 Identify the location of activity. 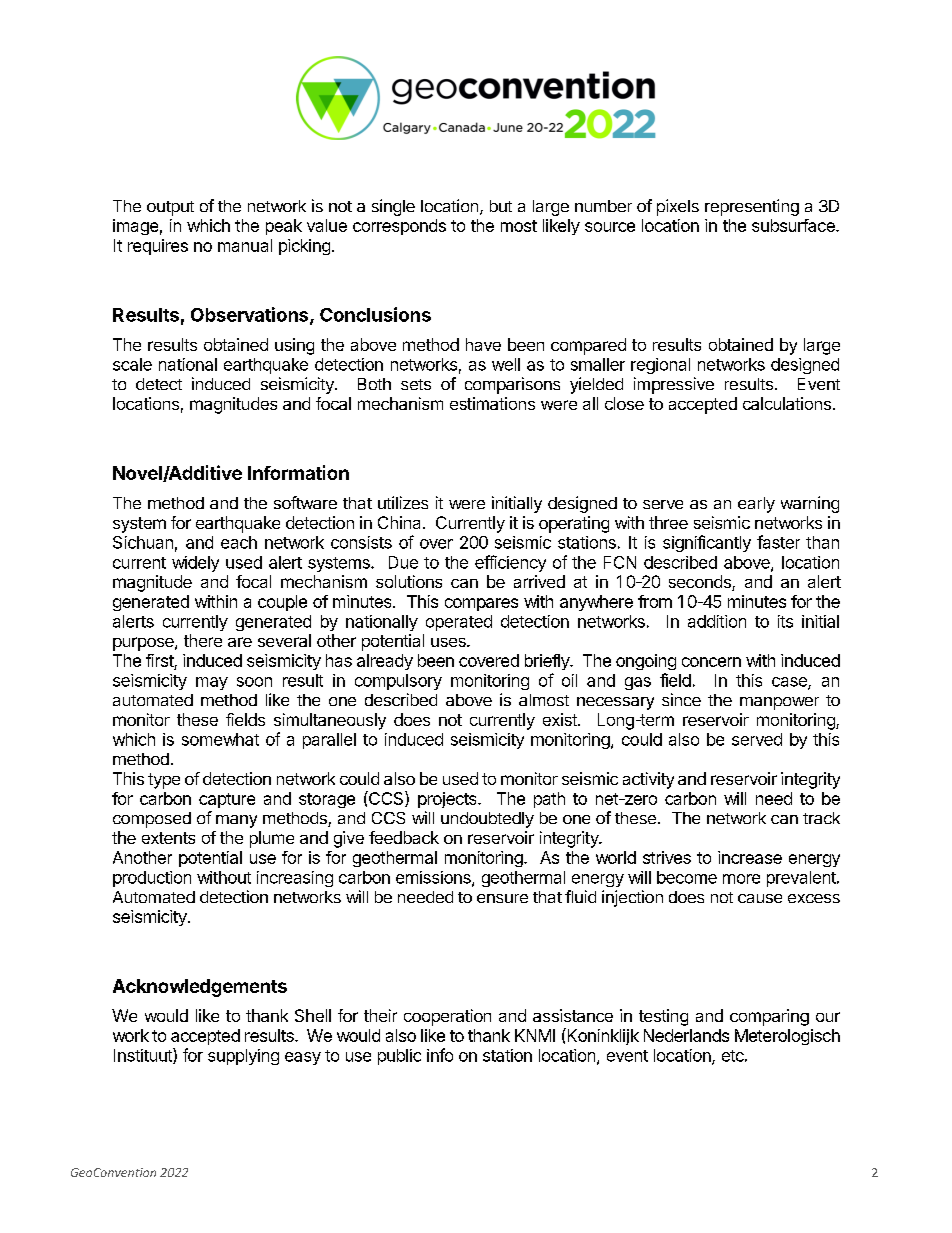
(648, 780).
